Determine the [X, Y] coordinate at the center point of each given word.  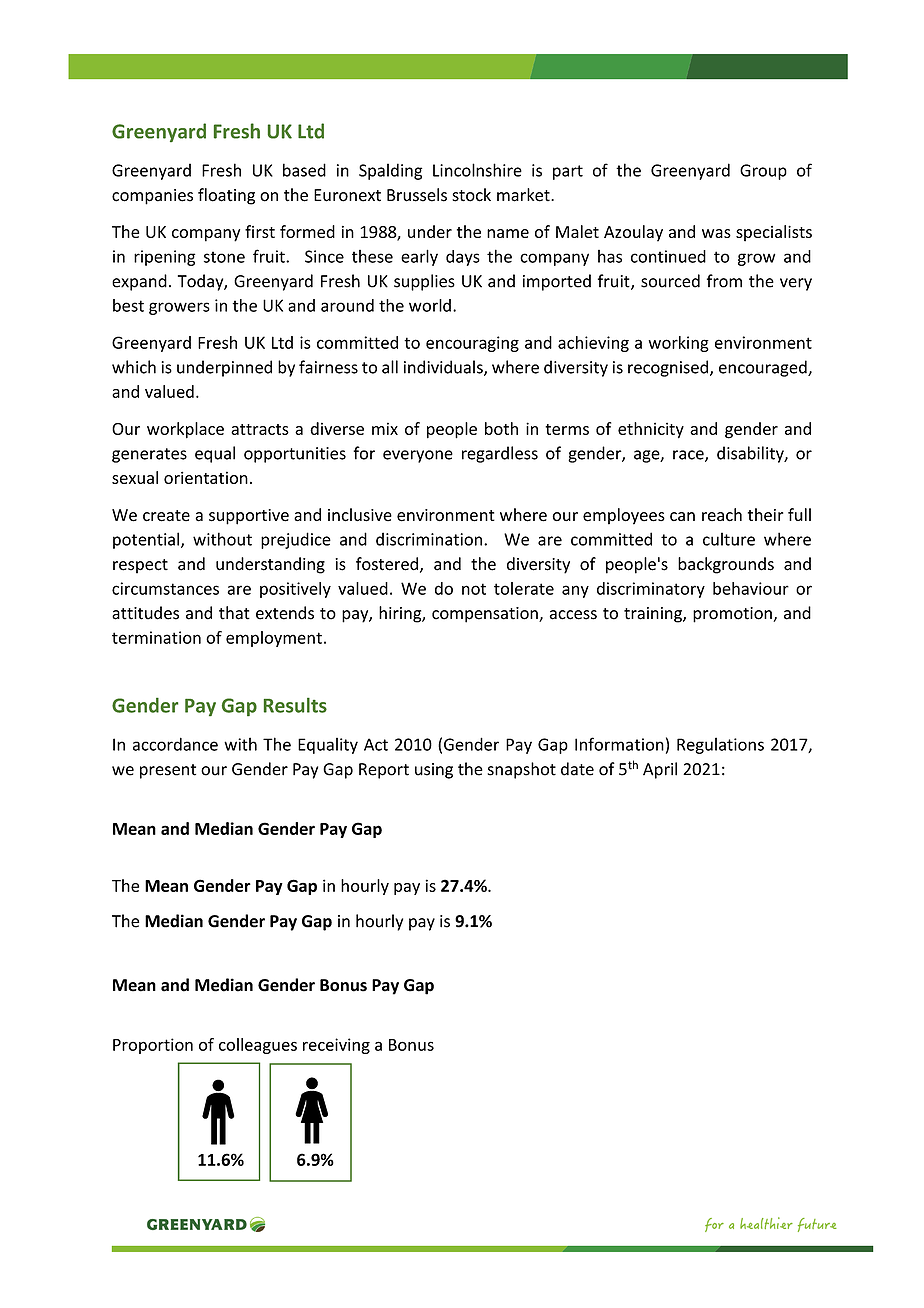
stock [471, 195]
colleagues [258, 1046]
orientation [206, 477]
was [716, 233]
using [434, 771]
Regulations [720, 745]
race [689, 456]
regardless [500, 454]
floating [226, 196]
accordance [175, 744]
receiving [336, 1046]
